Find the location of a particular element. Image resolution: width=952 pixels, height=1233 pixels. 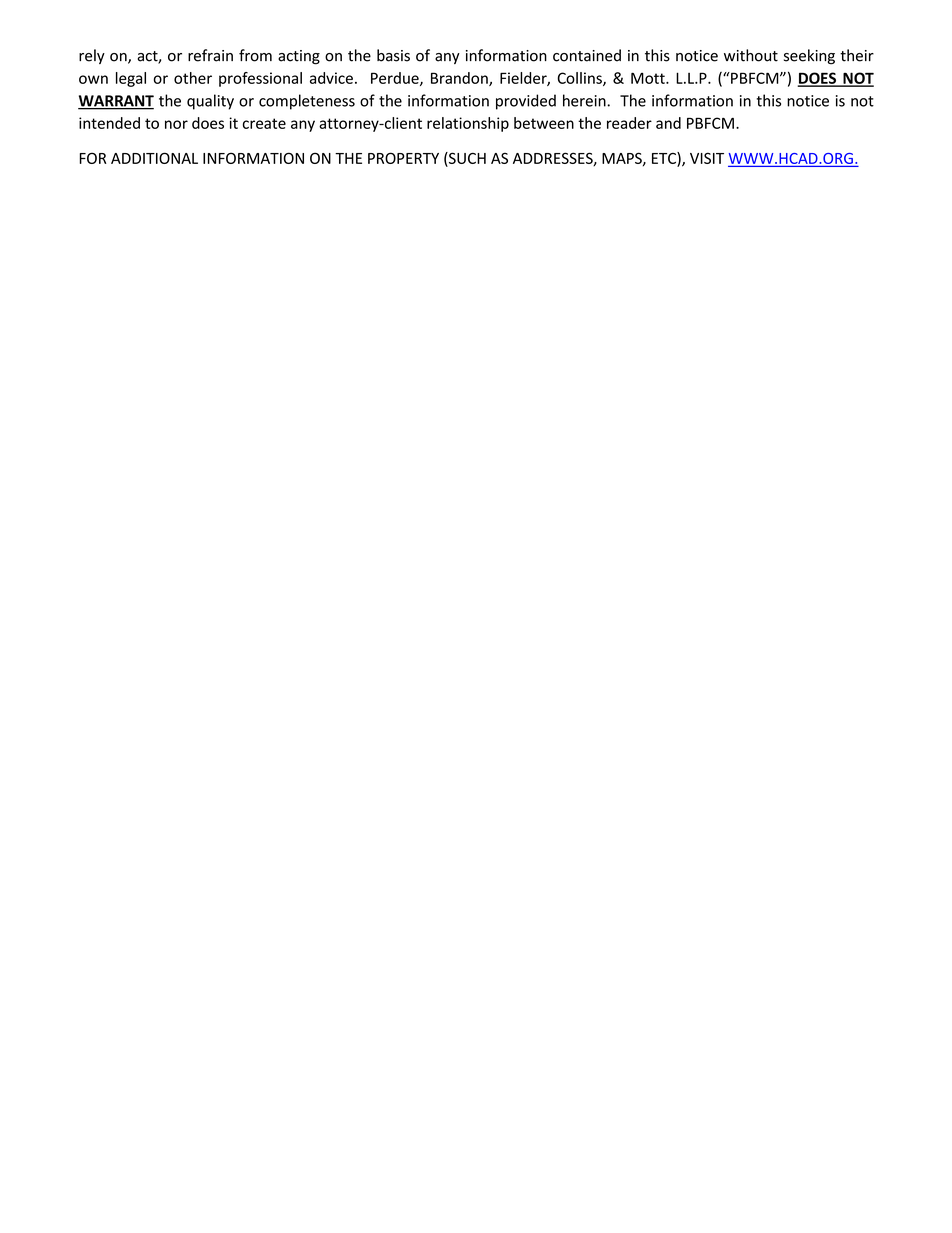

ADDITIONAL is located at coordinates (154, 158).
